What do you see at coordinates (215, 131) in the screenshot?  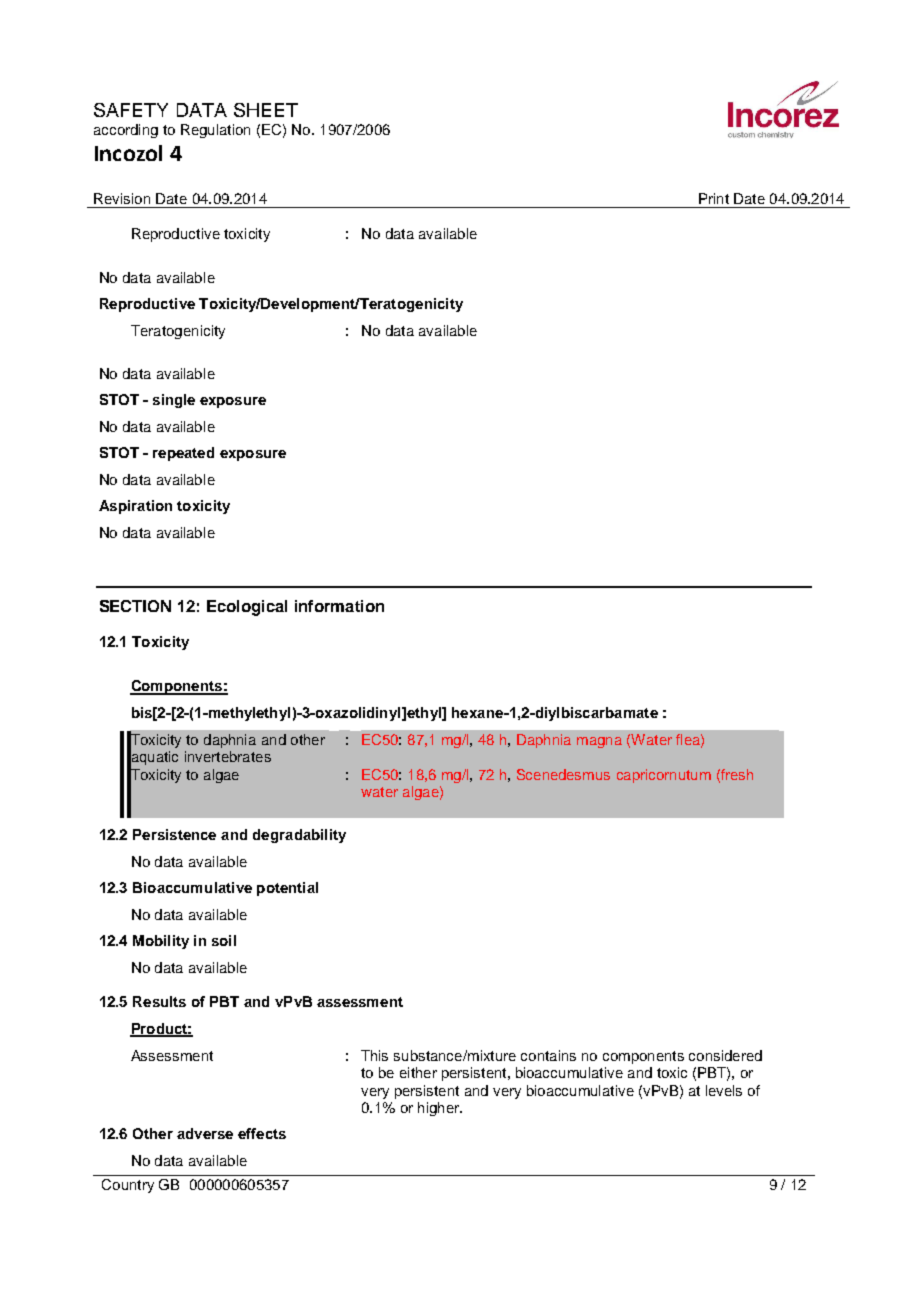 I see `Regulation` at bounding box center [215, 131].
